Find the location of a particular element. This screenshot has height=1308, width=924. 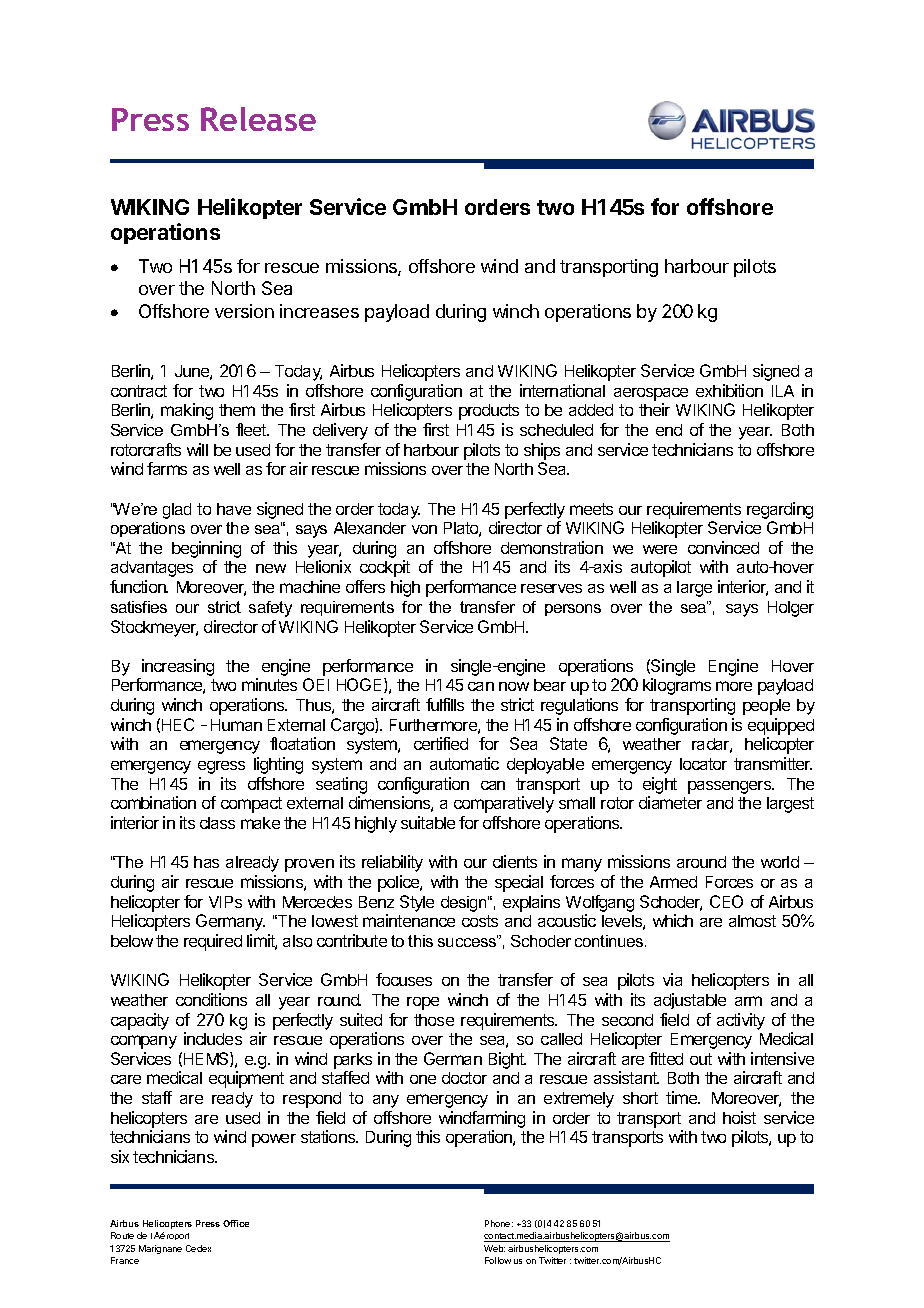

kilograms is located at coordinates (677, 686).
